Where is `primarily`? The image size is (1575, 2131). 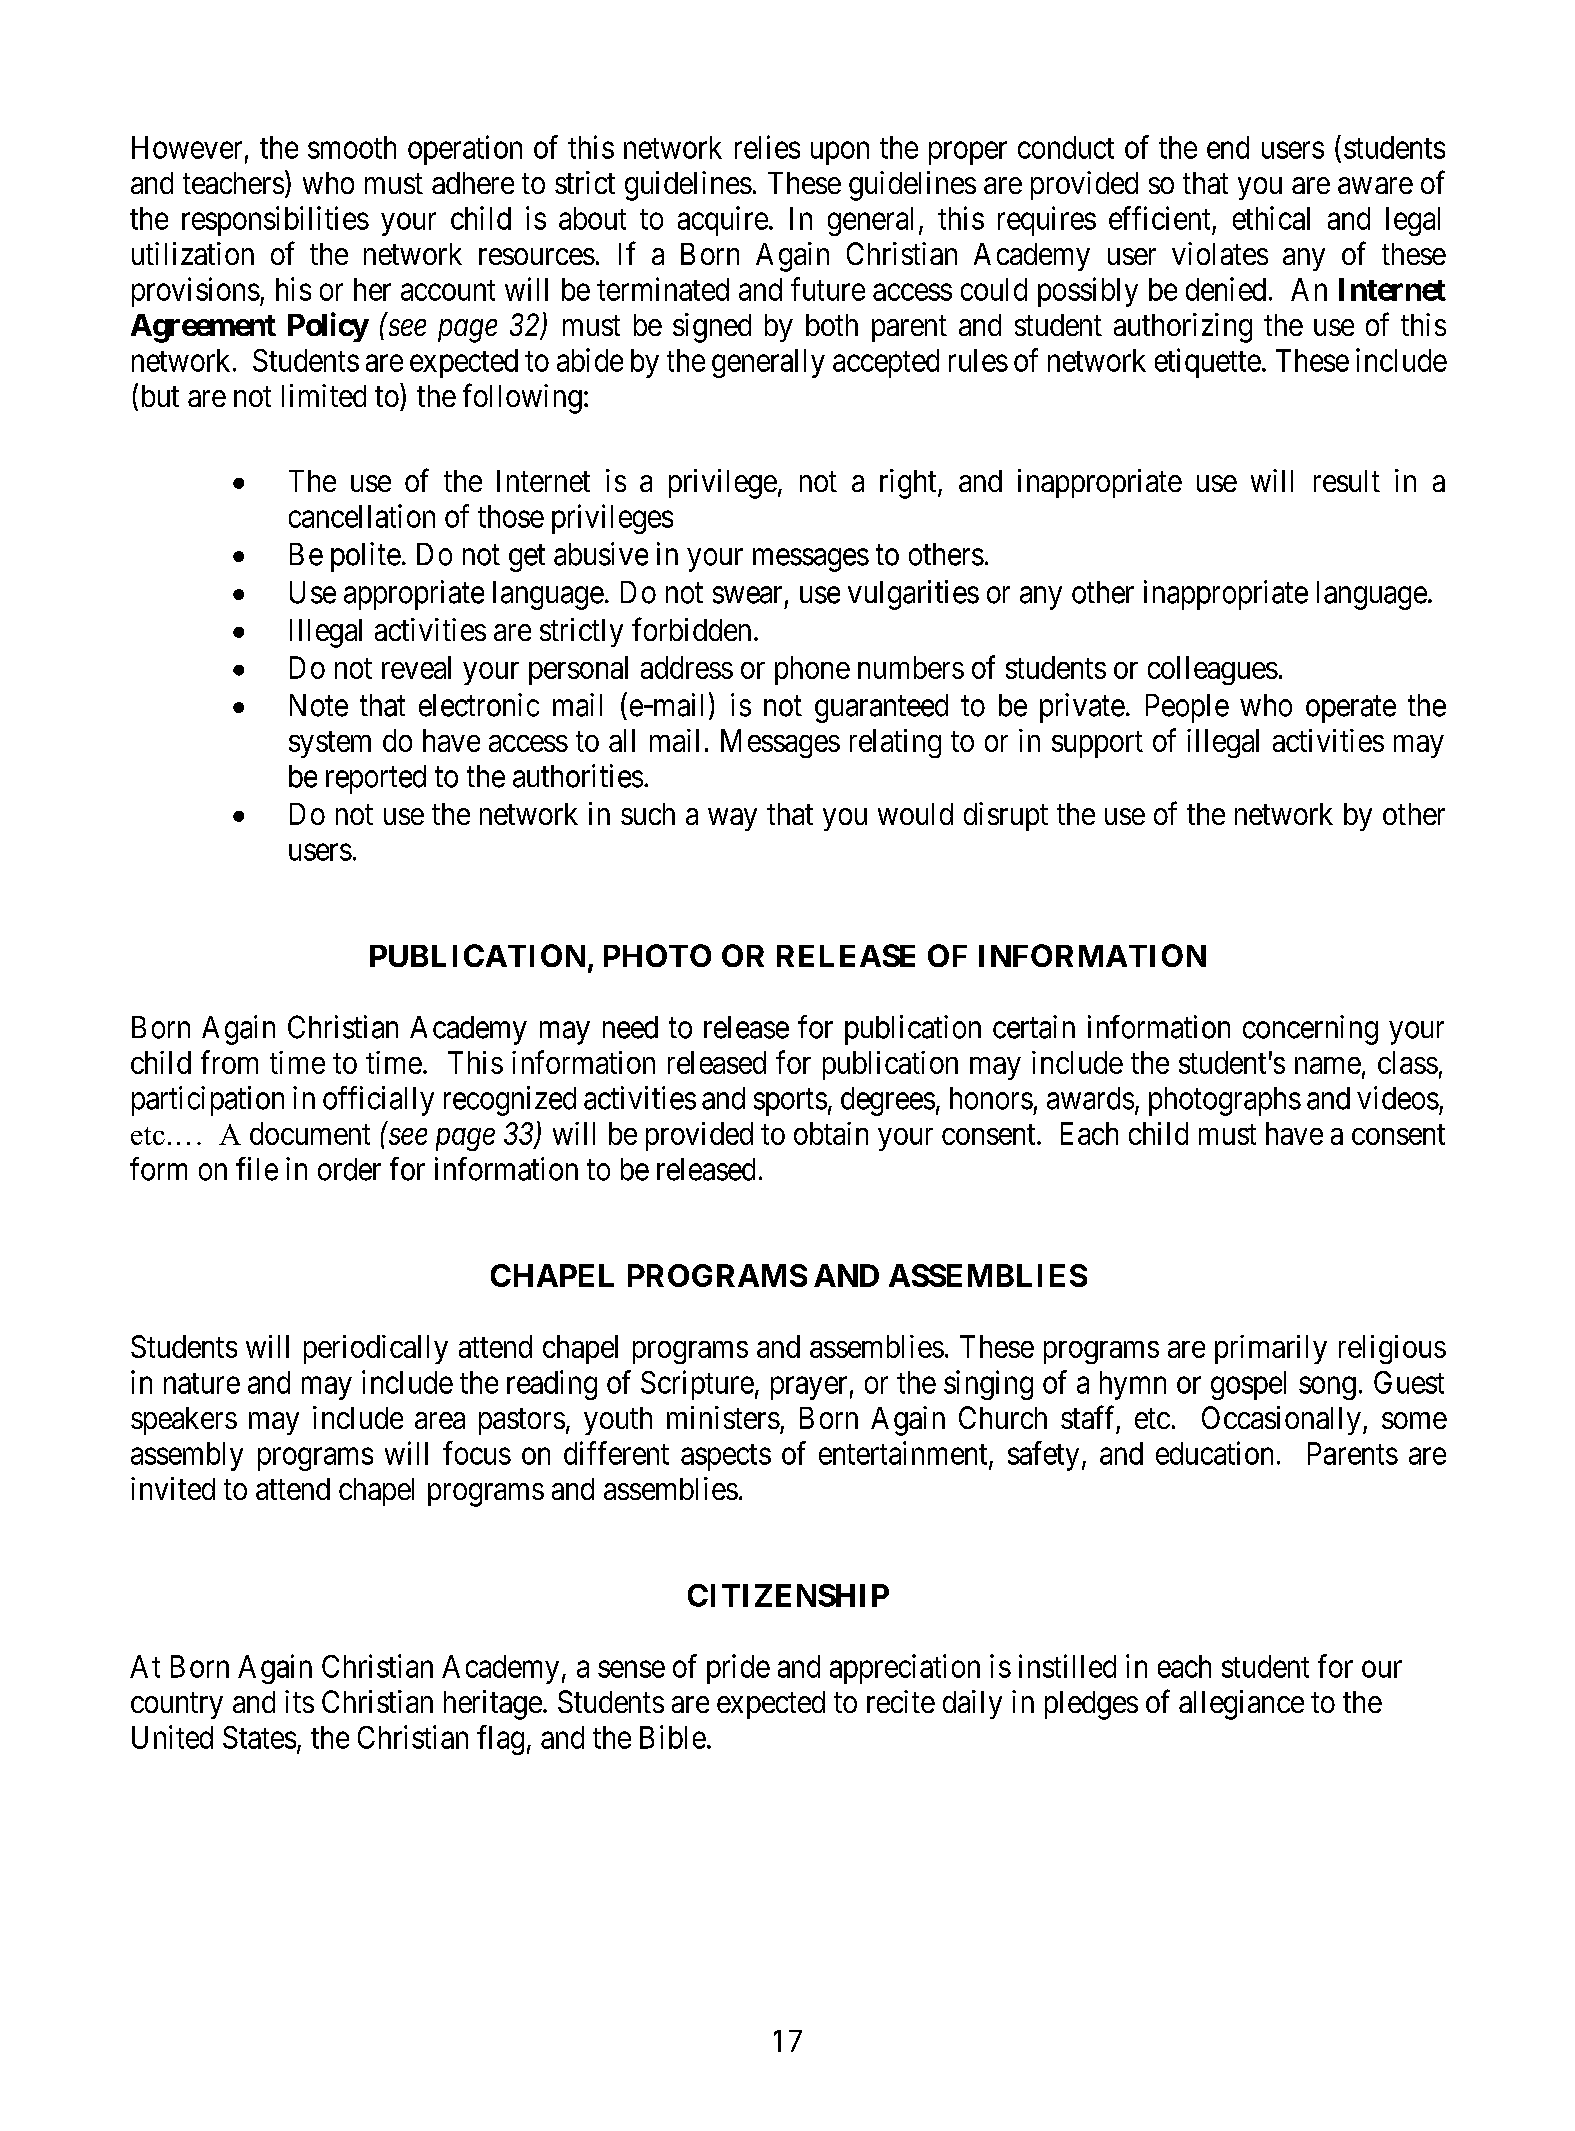
primarily is located at coordinates (1271, 1349).
